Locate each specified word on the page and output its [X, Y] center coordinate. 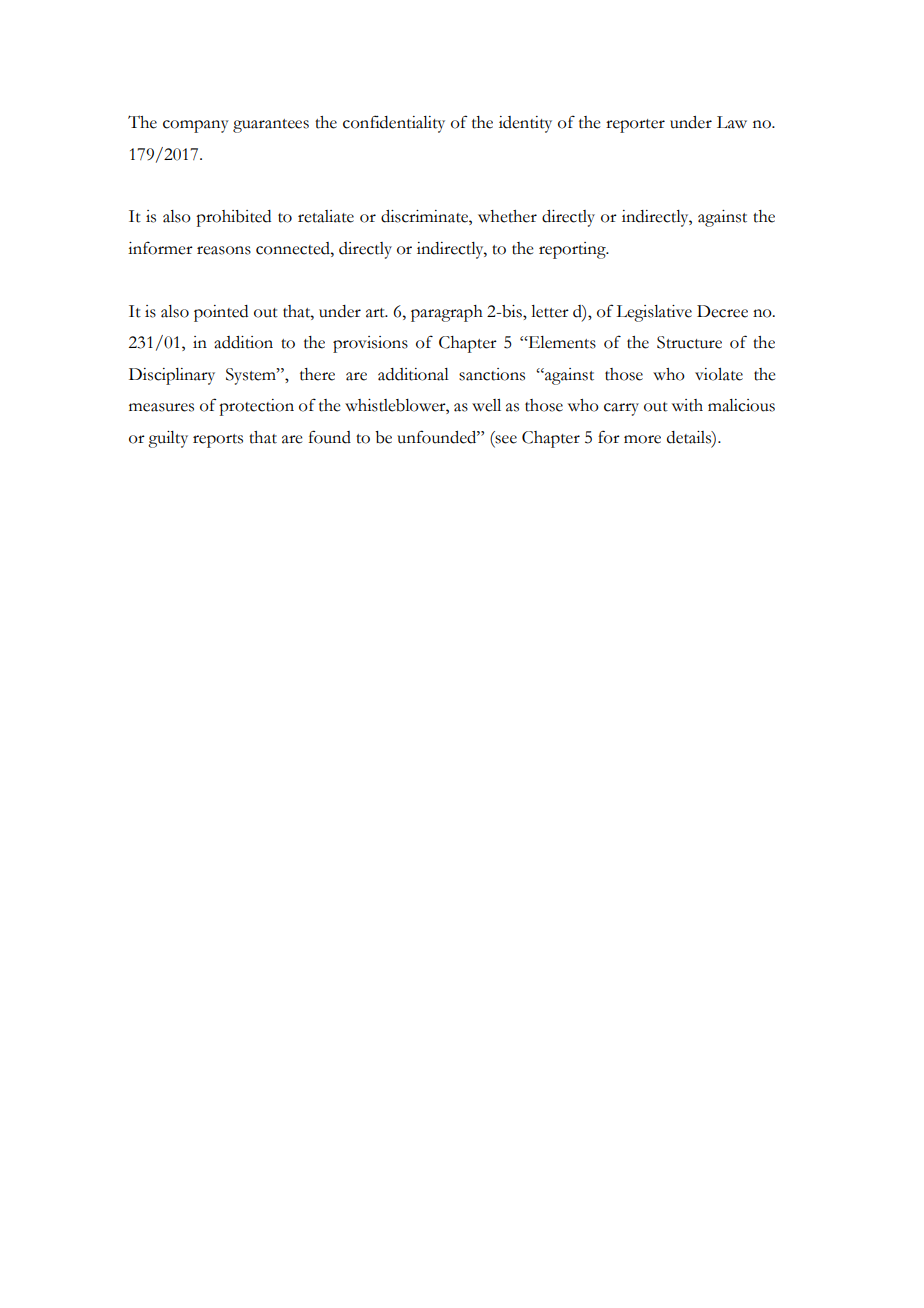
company [196, 126]
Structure [689, 342]
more [642, 439]
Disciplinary [172, 376]
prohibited [233, 218]
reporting [573, 250]
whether [507, 216]
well [486, 405]
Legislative [654, 313]
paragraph [447, 313]
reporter [635, 126]
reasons [224, 250]
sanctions [492, 374]
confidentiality [394, 124]
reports [218, 441]
